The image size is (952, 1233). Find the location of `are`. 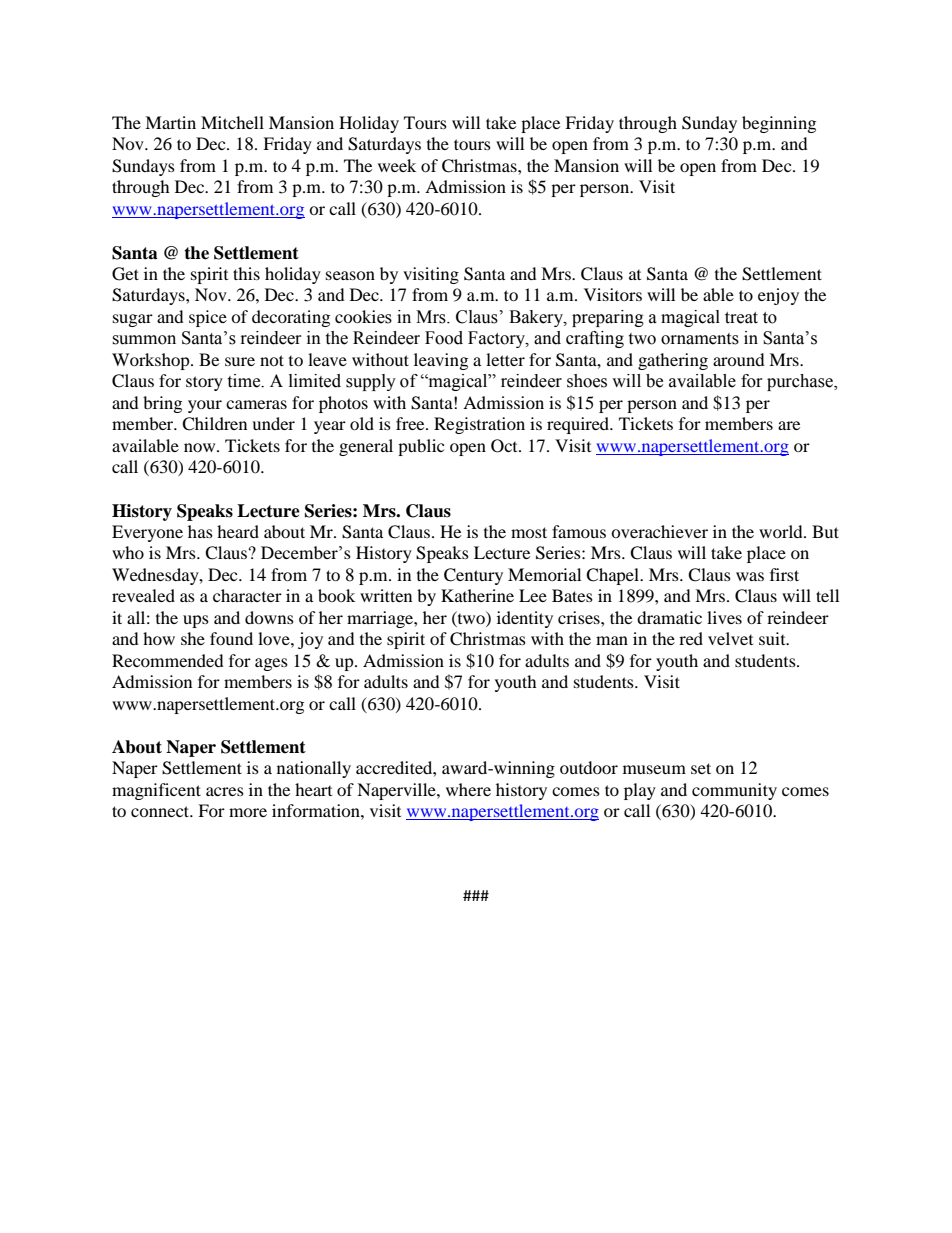

are is located at coordinates (789, 425).
